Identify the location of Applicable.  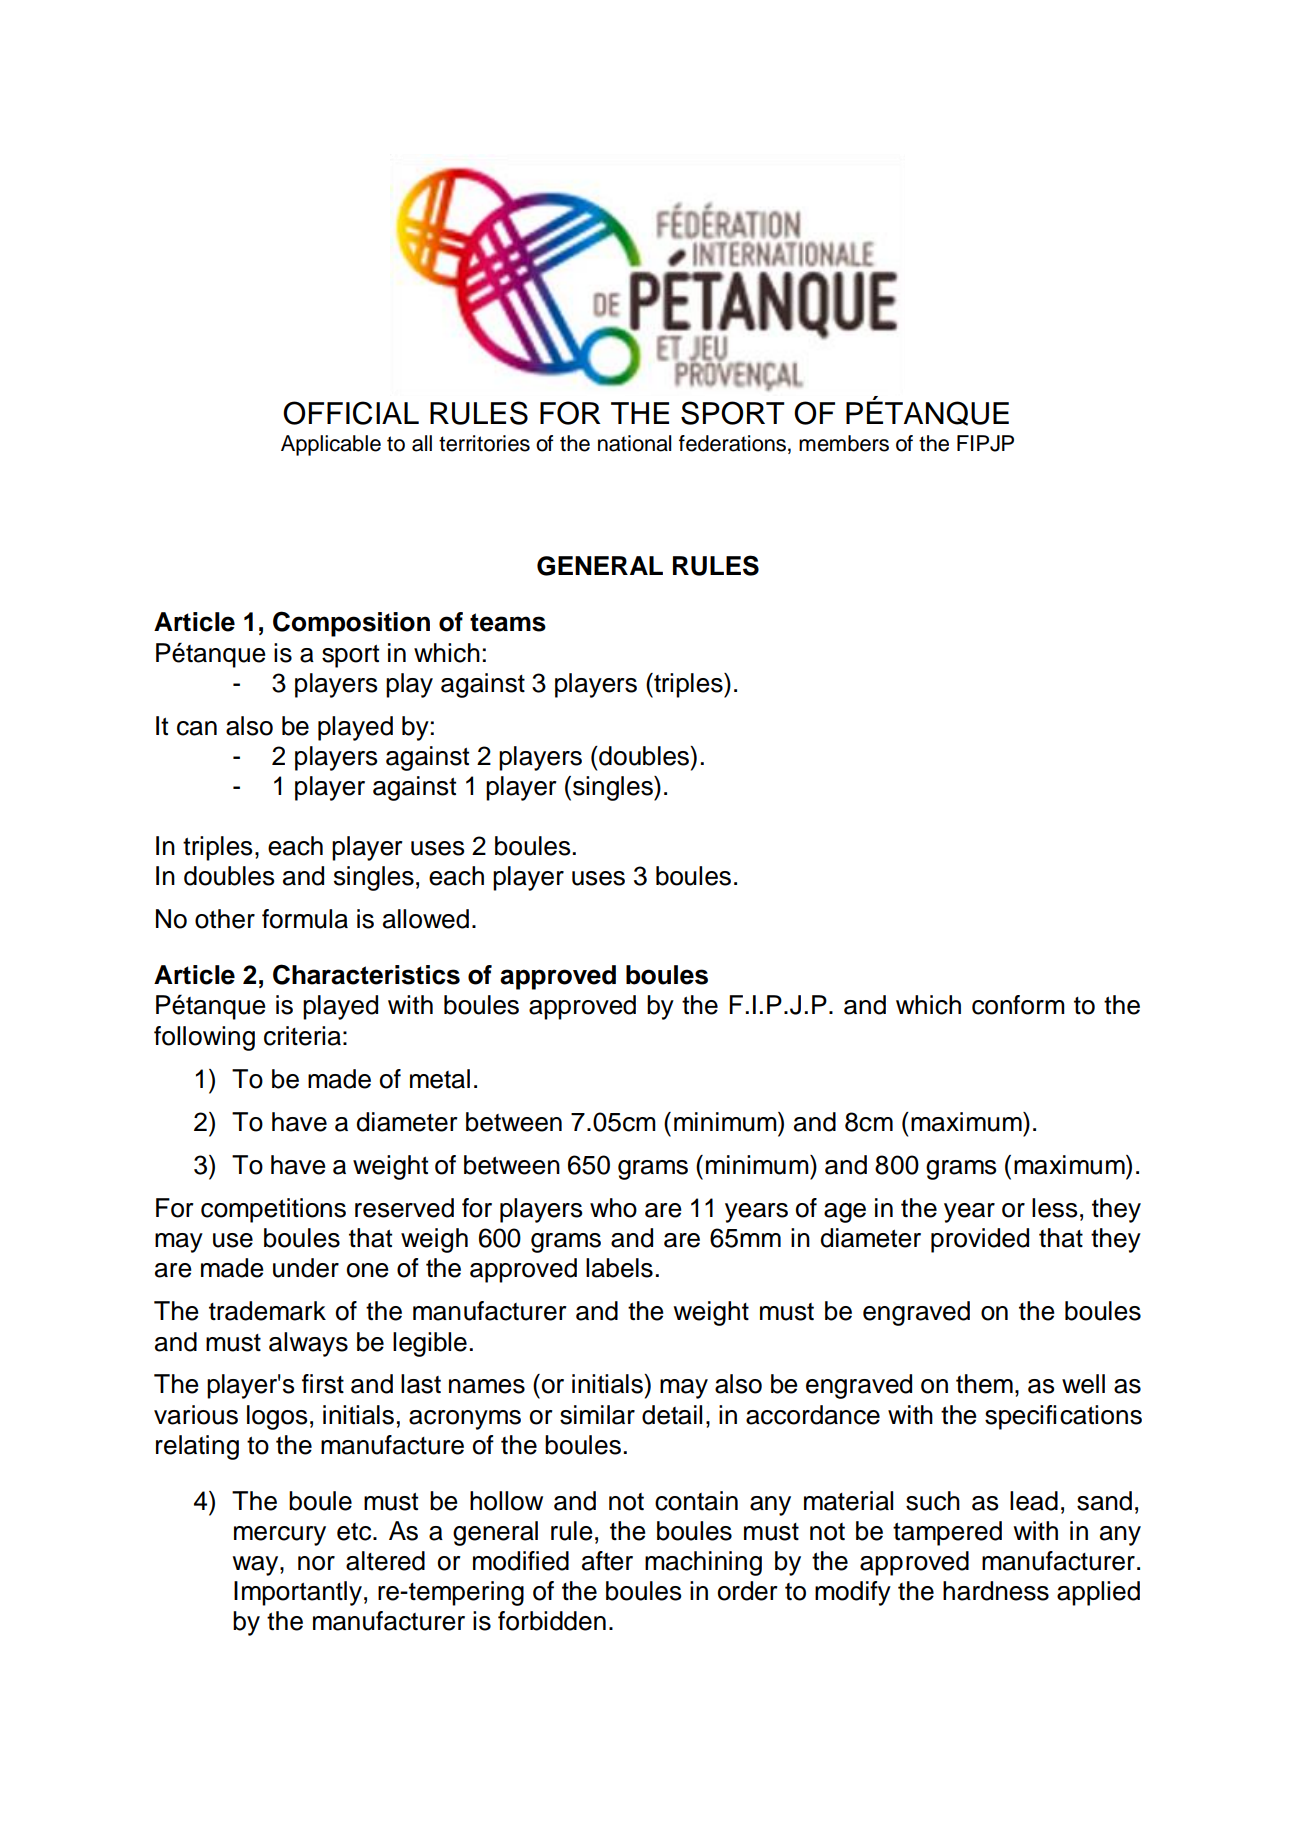
(331, 445).
